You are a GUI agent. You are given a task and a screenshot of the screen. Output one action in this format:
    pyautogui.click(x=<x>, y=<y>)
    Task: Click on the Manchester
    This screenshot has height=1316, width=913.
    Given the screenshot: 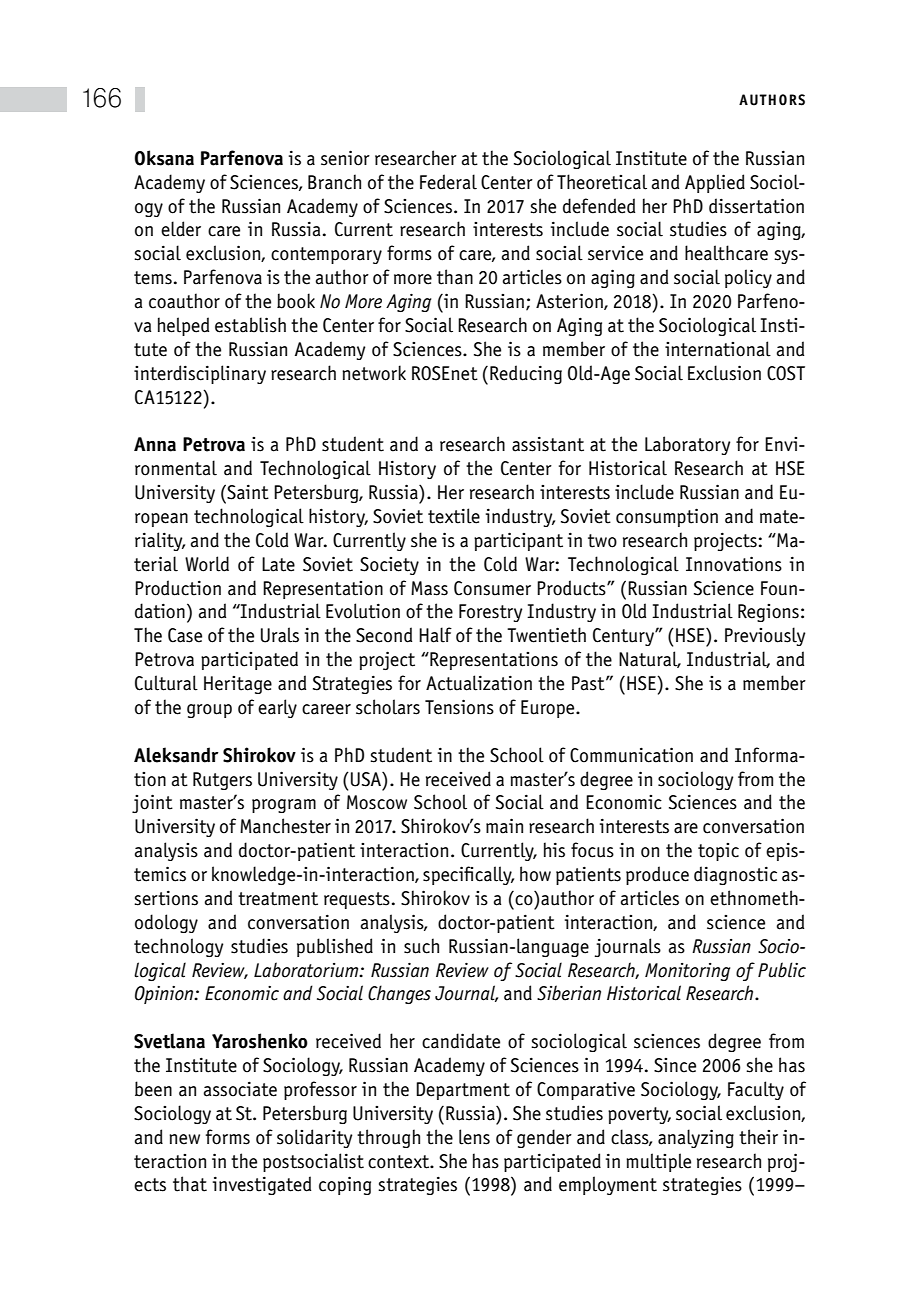 What is the action you would take?
    pyautogui.click(x=285, y=826)
